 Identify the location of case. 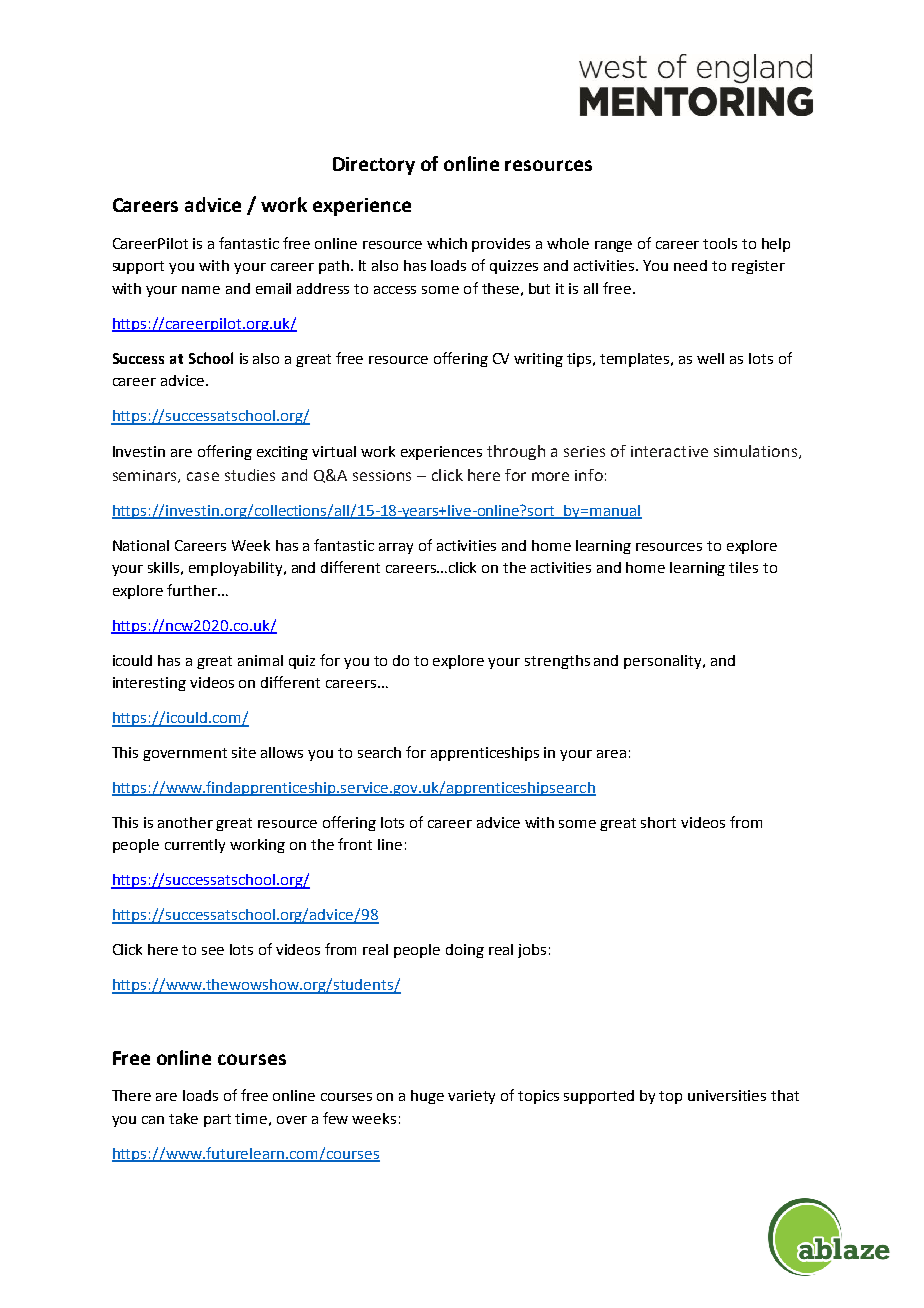
(203, 476).
